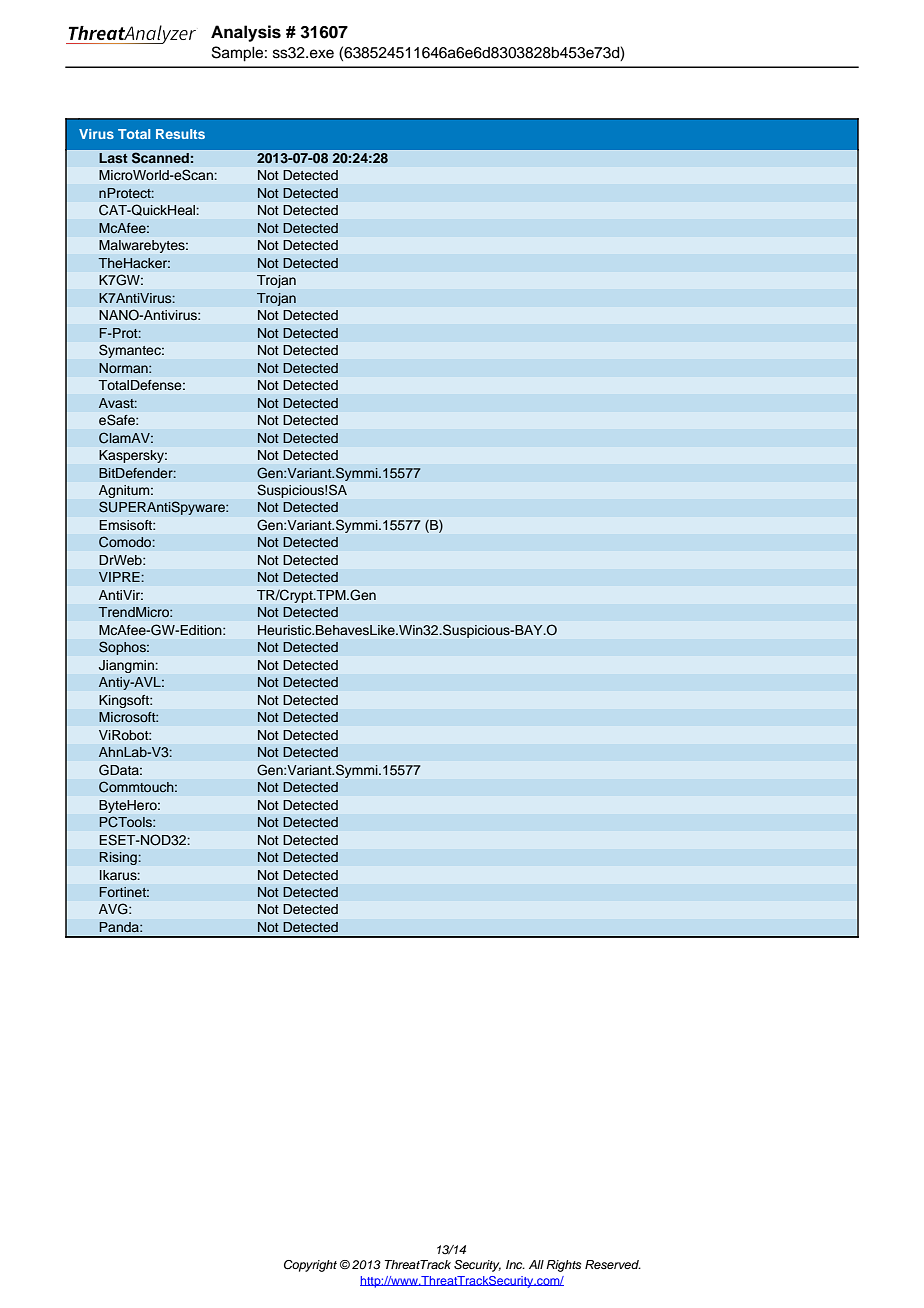 The height and width of the page is (1308, 924). Describe the element at coordinates (114, 909) in the page. I see `AVG` at that location.
